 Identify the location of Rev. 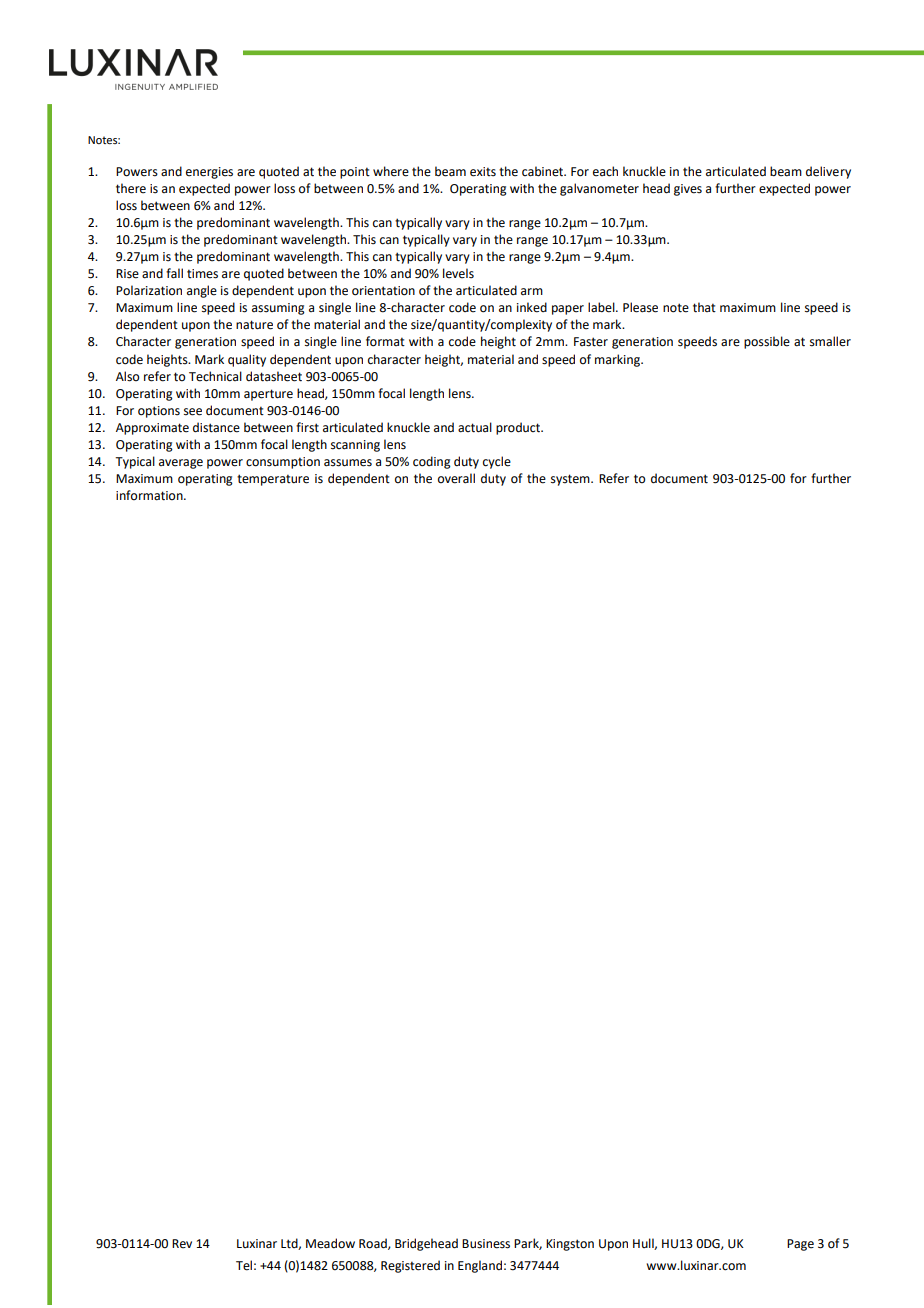
(182, 1244).
